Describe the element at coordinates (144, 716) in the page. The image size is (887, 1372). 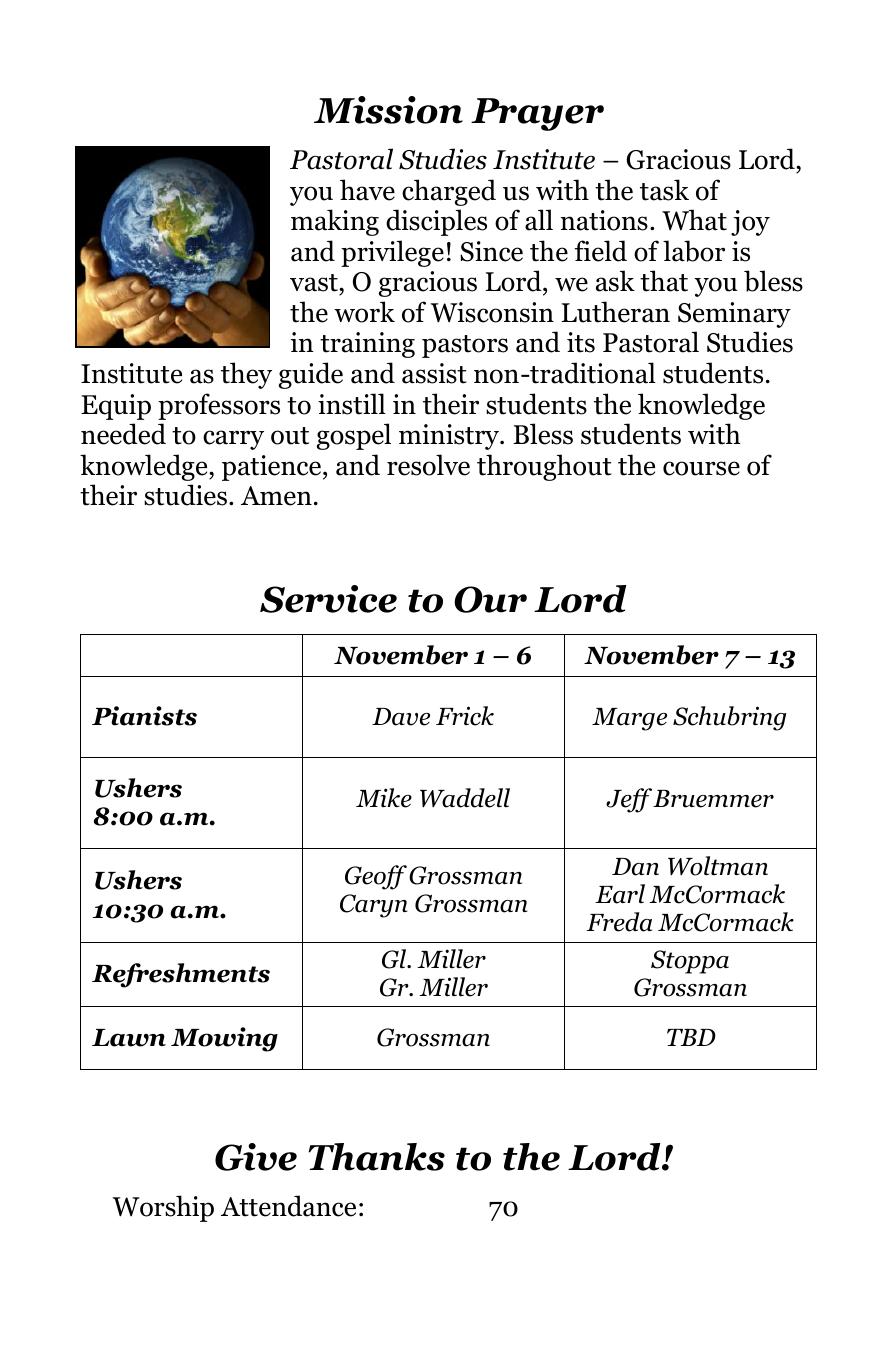
I see `Pianists` at that location.
